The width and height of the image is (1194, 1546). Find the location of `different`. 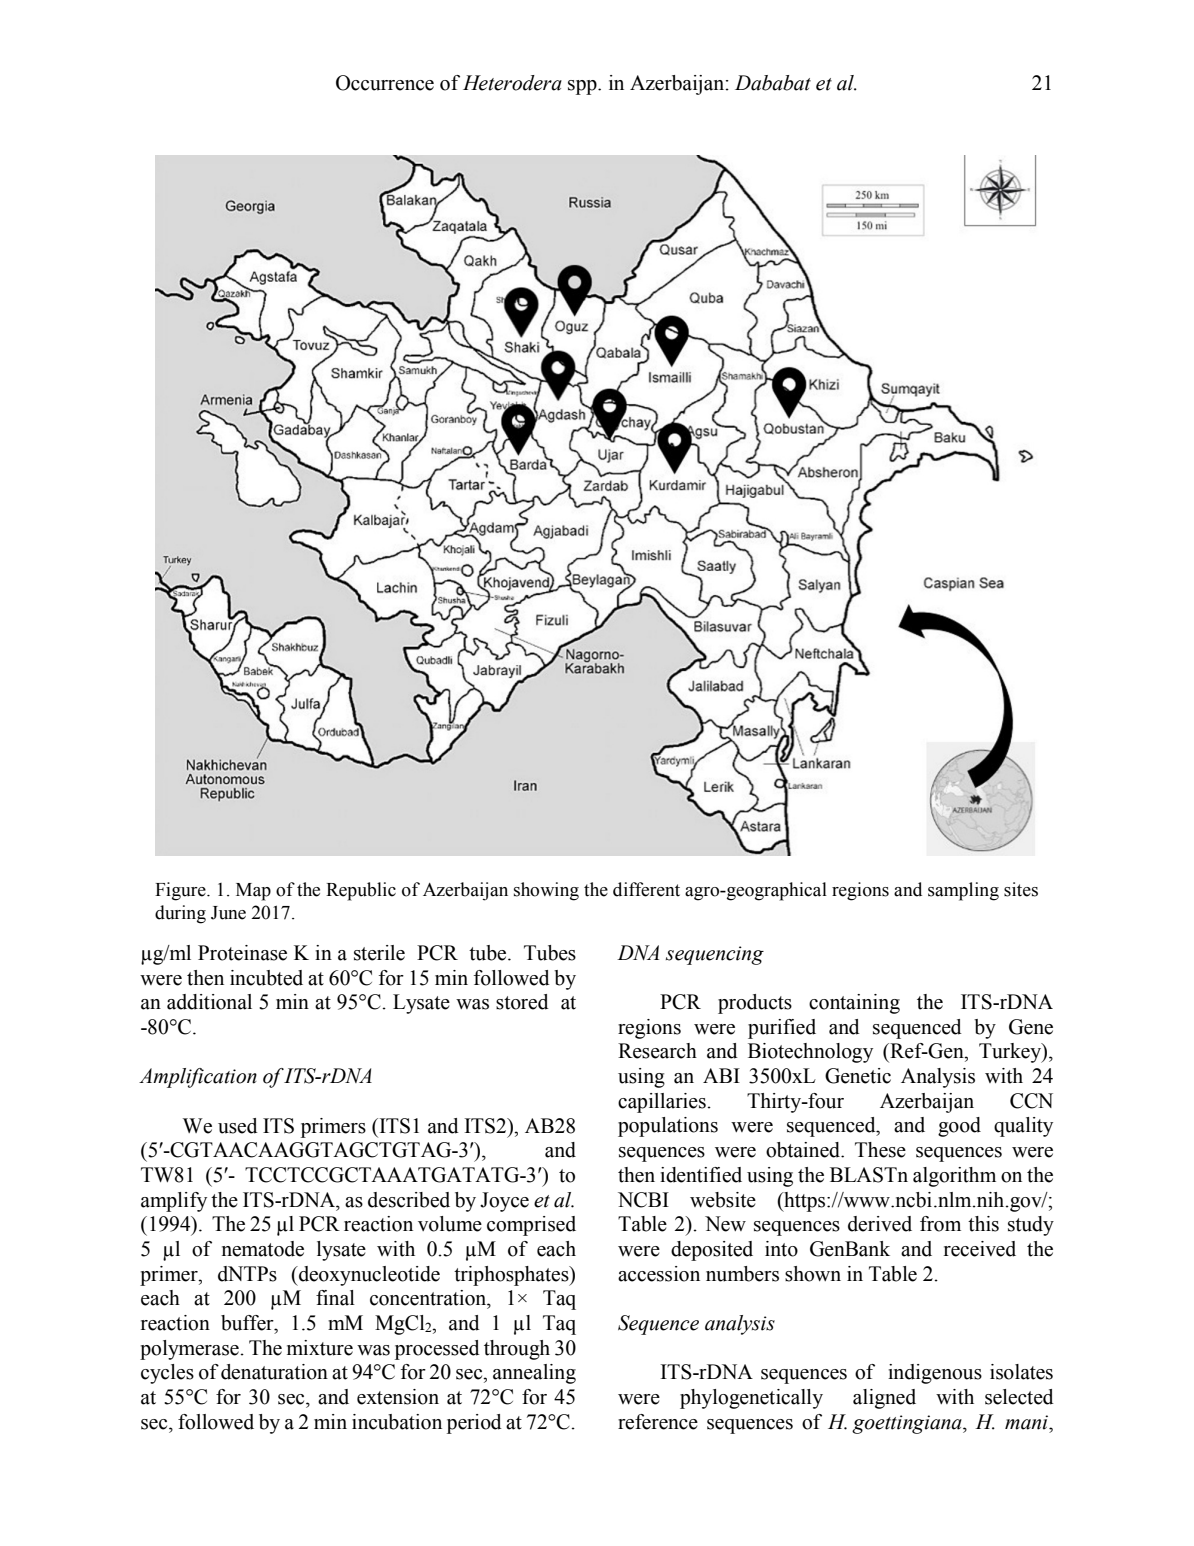

different is located at coordinates (646, 889).
